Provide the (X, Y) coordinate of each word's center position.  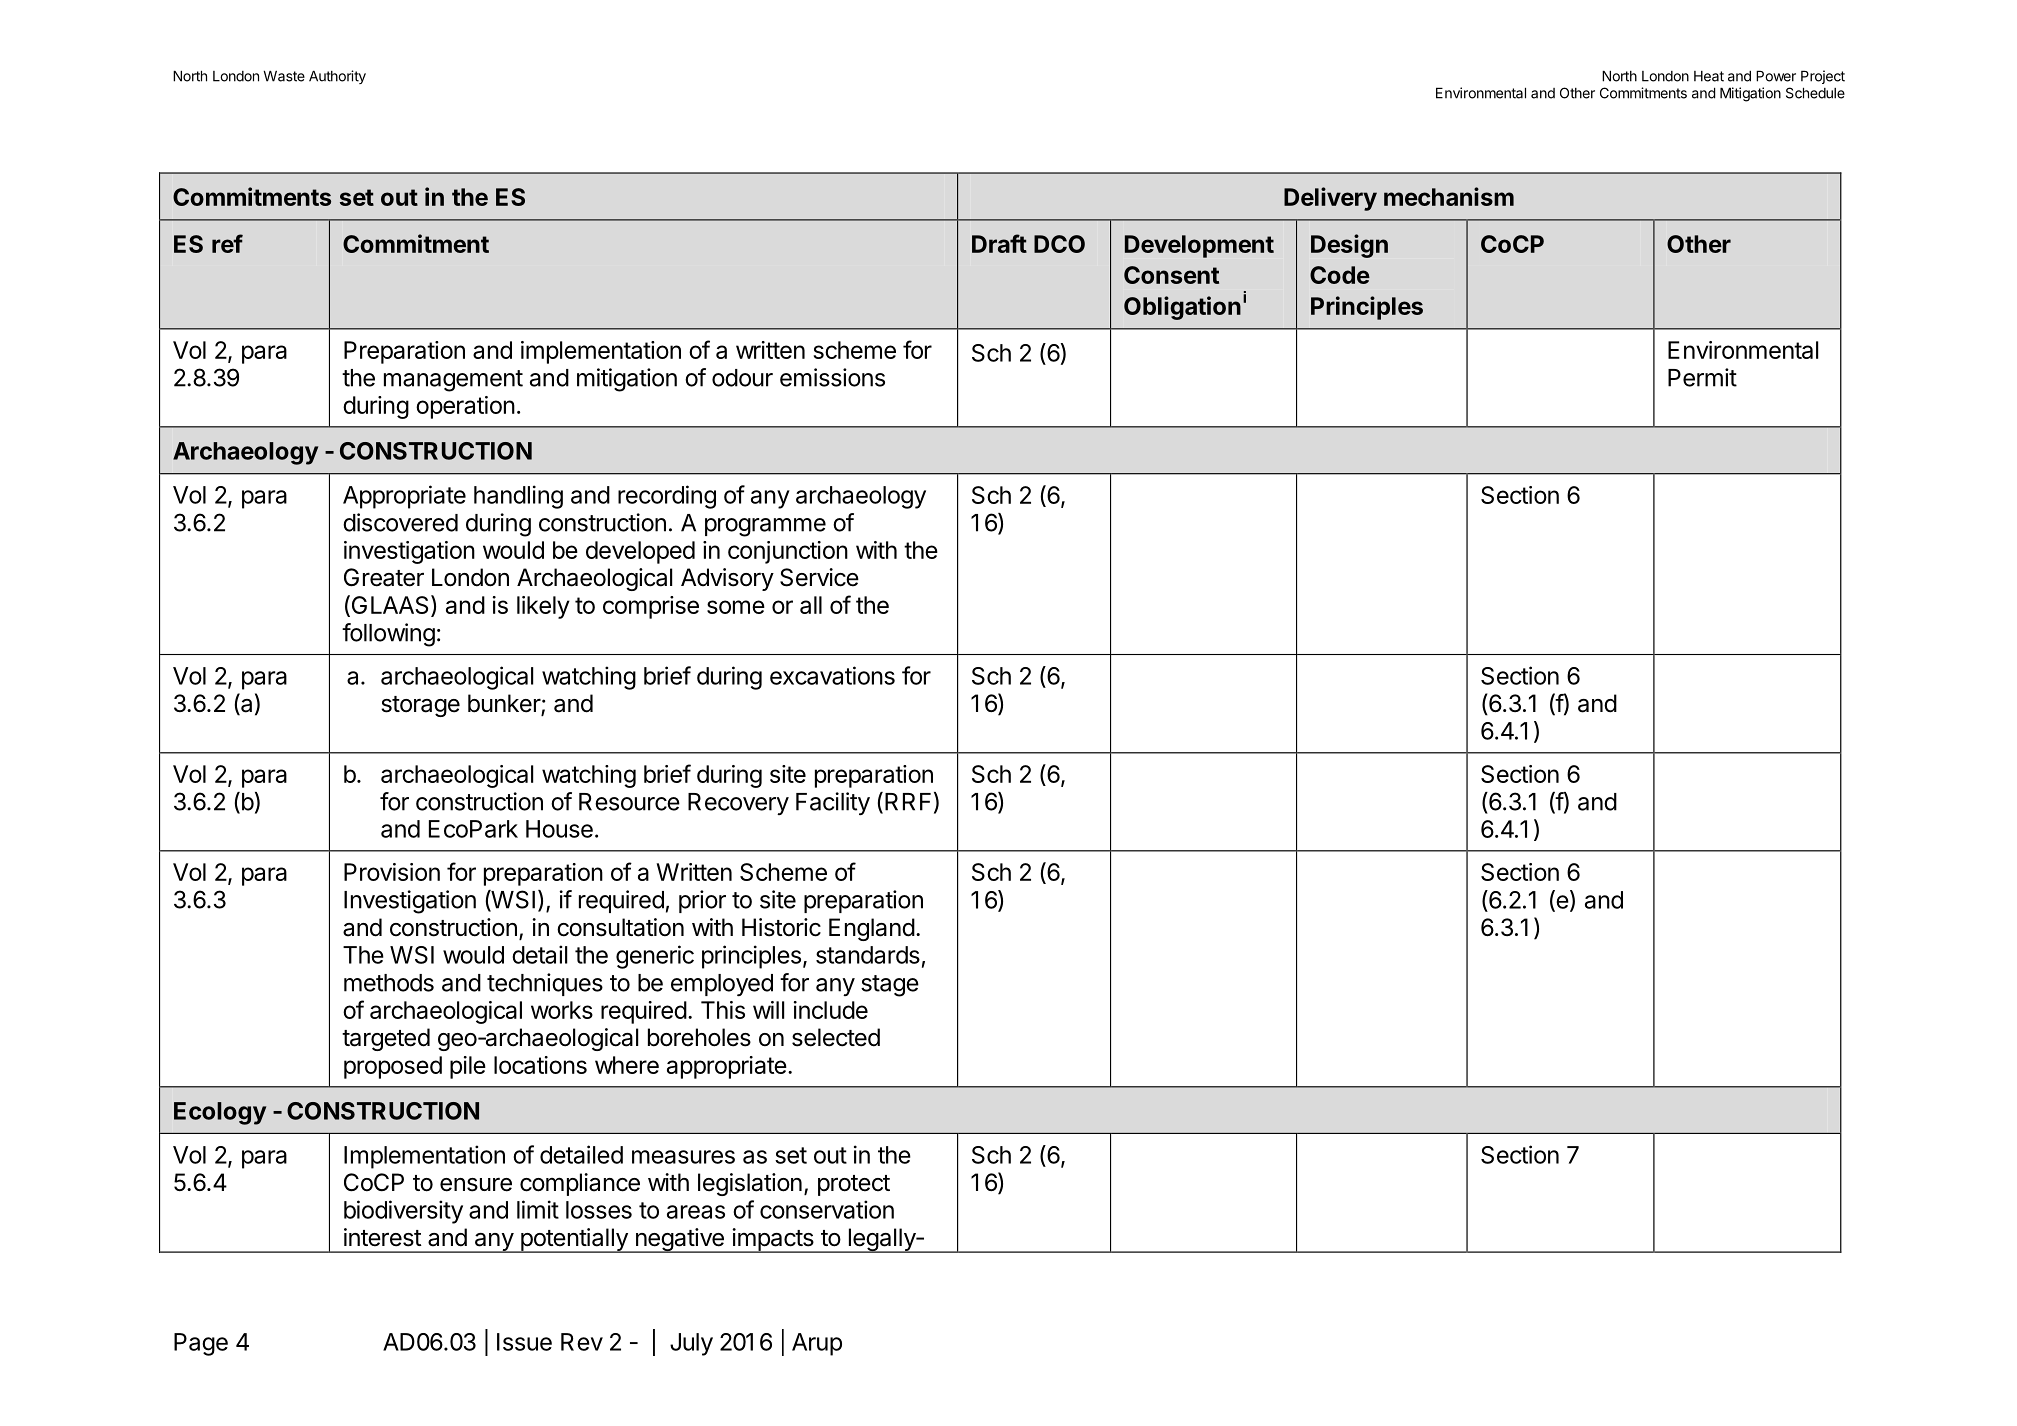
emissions (832, 377)
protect (854, 1185)
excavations (832, 675)
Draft (999, 243)
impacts (773, 1240)
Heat (1709, 76)
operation (465, 407)
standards (868, 955)
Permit (1702, 377)
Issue (524, 1342)
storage (420, 706)
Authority (337, 77)
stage (890, 986)
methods (389, 983)
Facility (833, 803)
